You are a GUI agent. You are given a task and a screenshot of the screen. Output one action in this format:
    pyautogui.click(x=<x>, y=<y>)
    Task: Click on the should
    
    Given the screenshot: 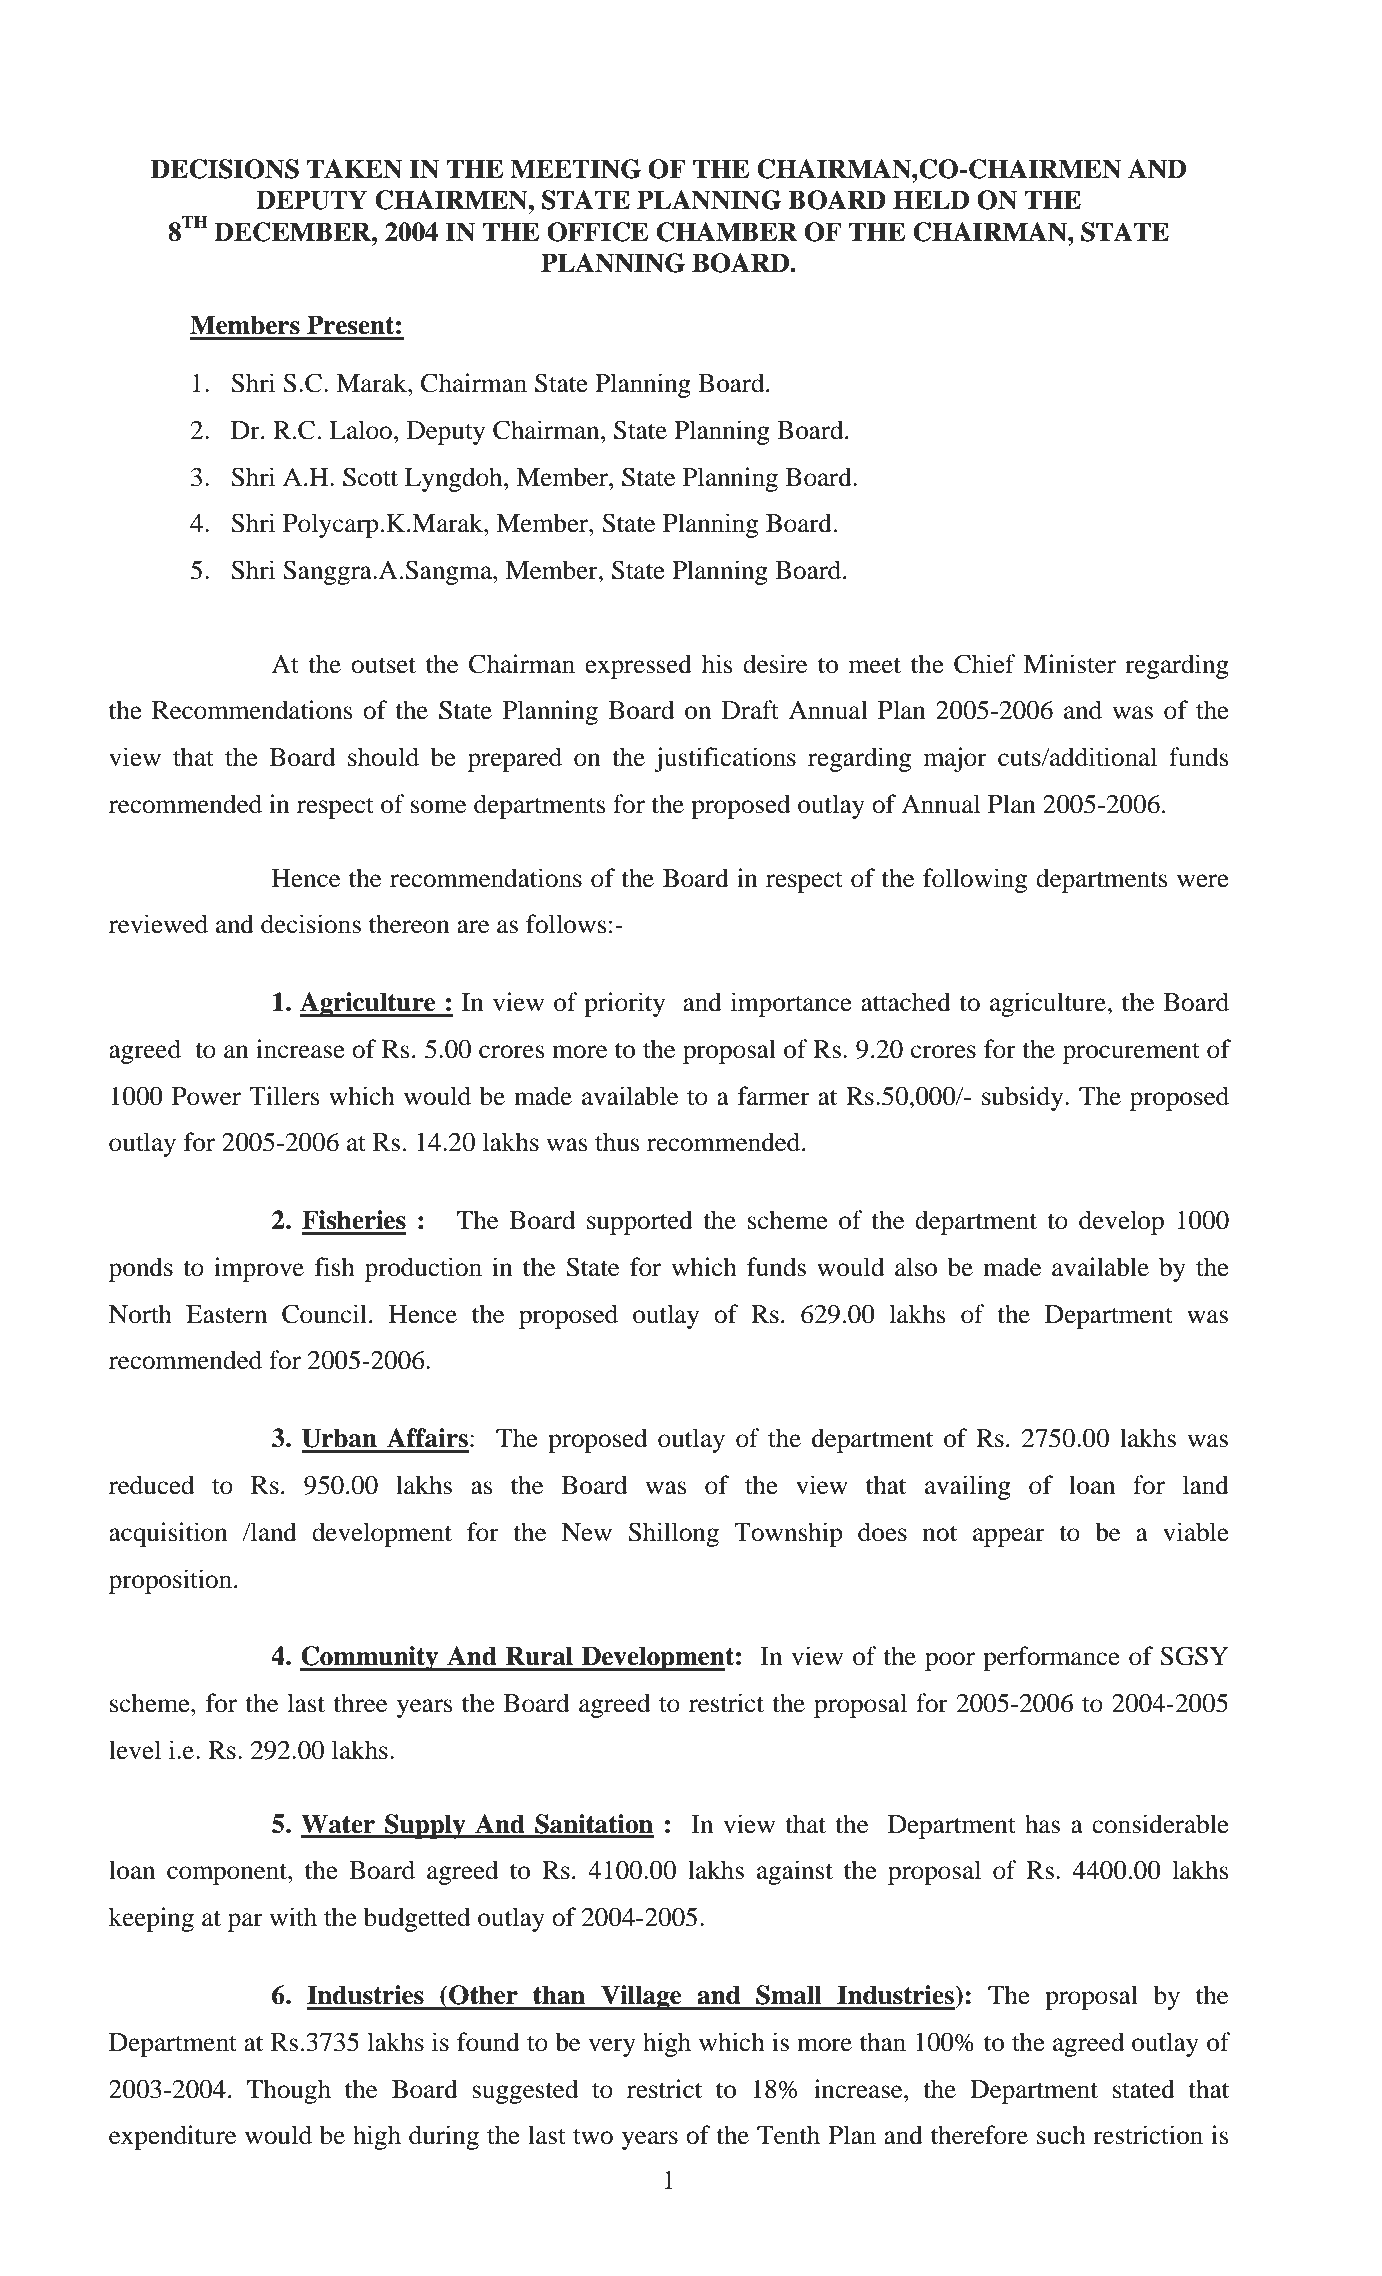 What is the action you would take?
    pyautogui.click(x=383, y=757)
